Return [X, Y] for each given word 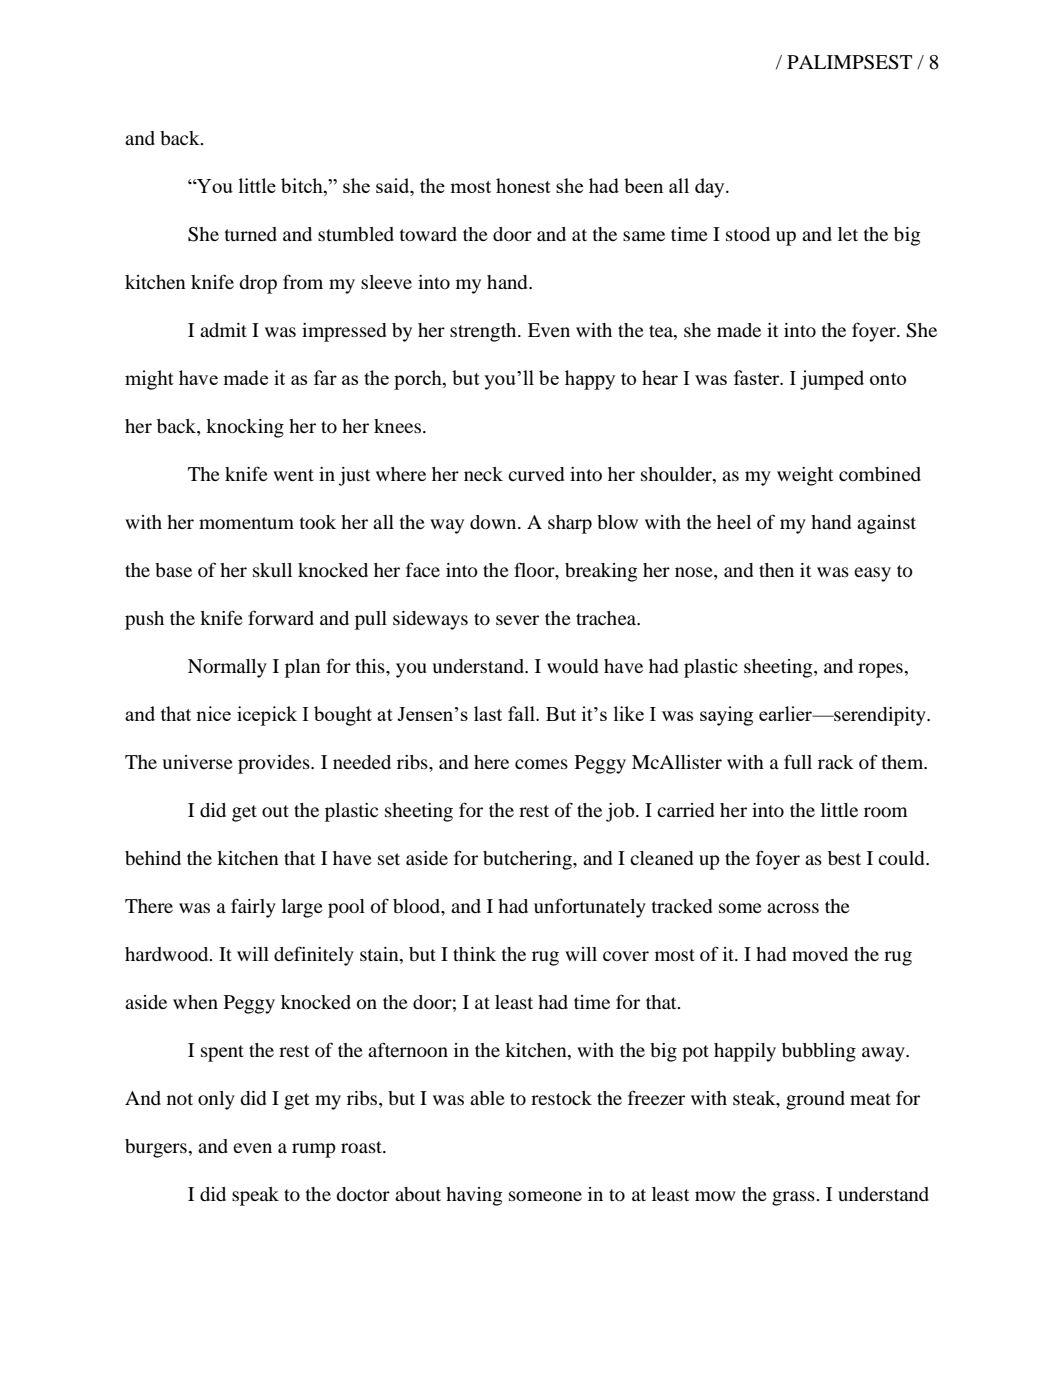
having [474, 1196]
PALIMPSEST [849, 62]
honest [523, 185]
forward [281, 617]
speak [255, 1196]
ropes [880, 670]
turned [251, 234]
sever [517, 620]
